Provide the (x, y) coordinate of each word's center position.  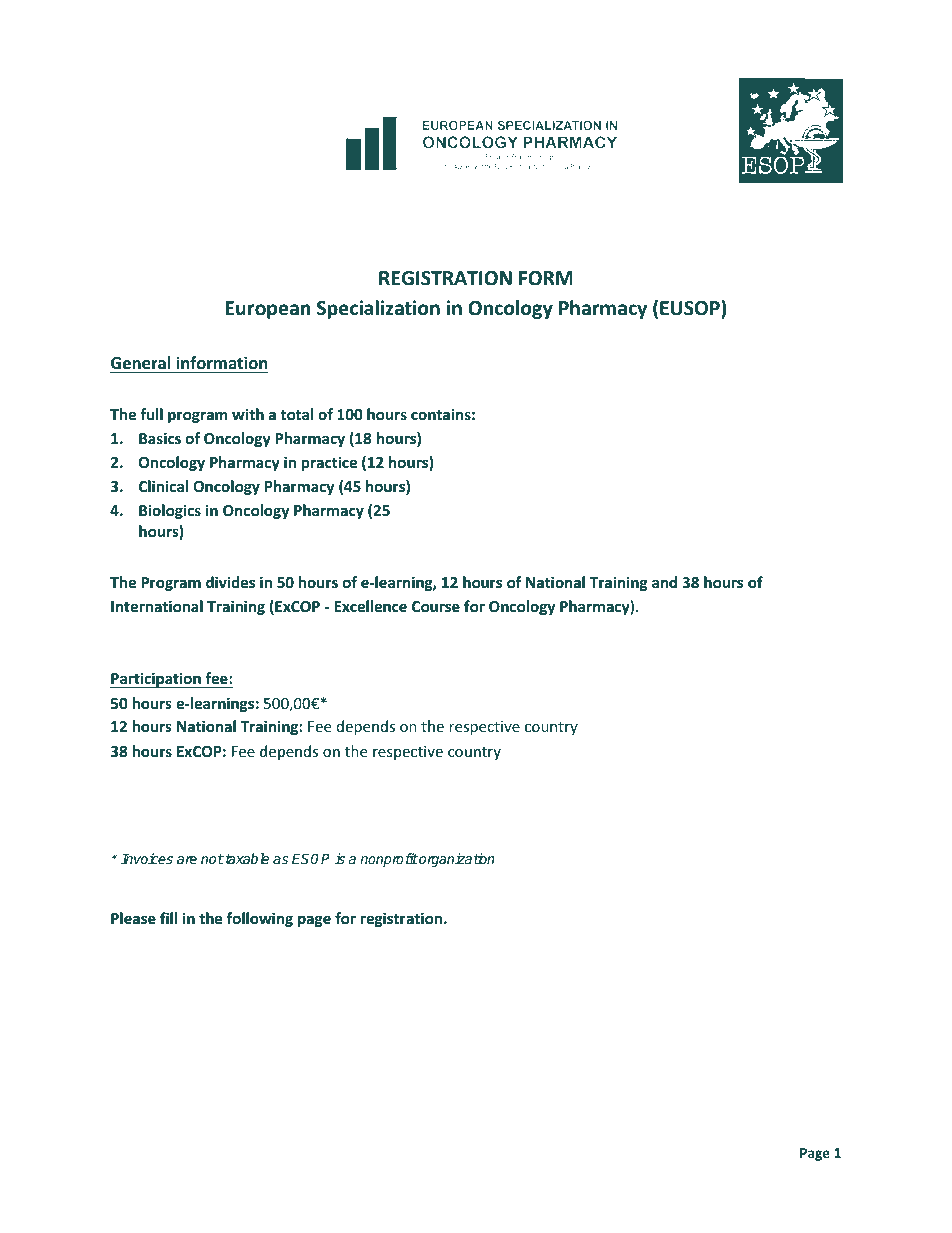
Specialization (378, 309)
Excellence (370, 606)
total (296, 414)
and (664, 582)
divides (230, 582)
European (268, 310)
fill (168, 918)
